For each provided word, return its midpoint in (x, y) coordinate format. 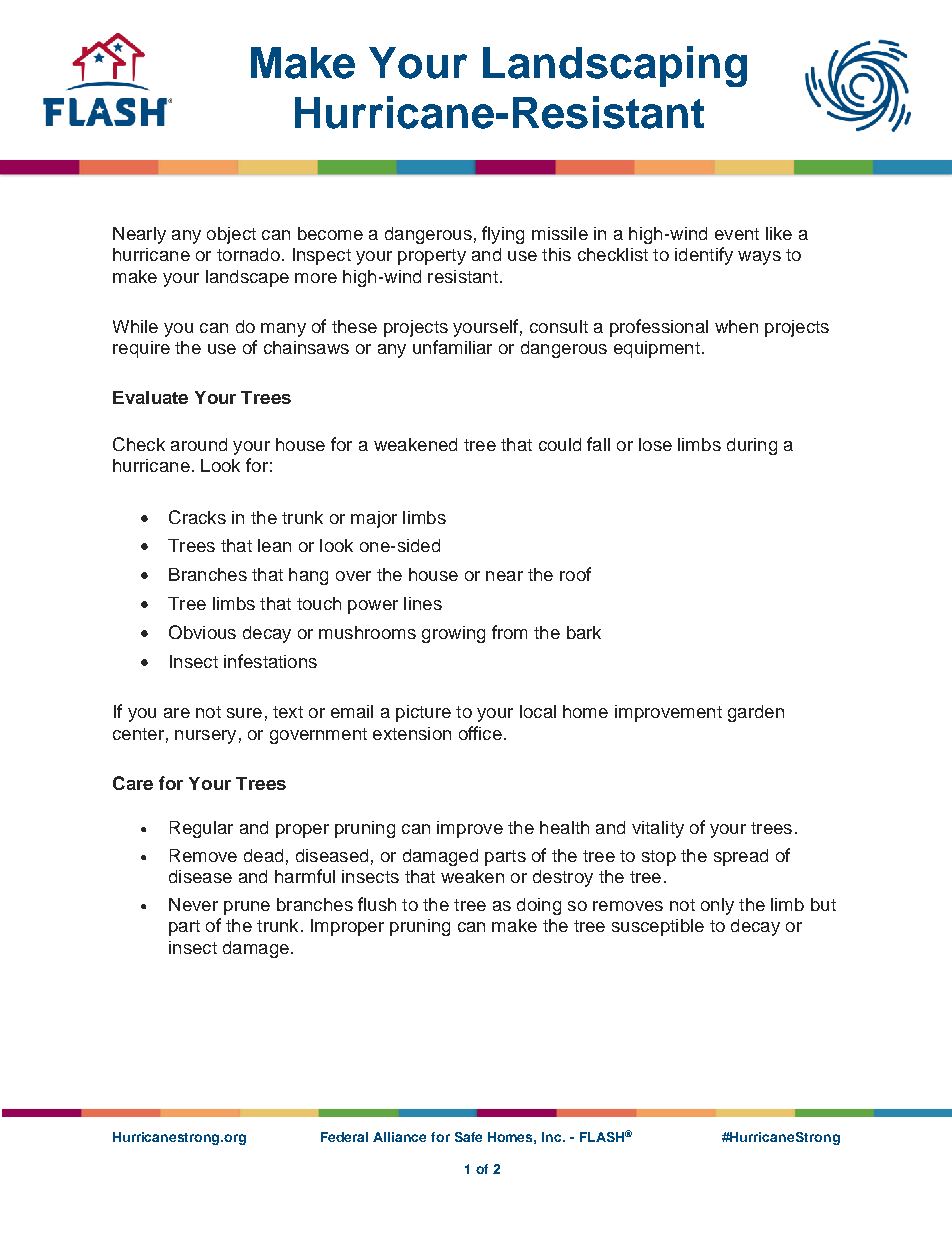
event (737, 234)
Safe (468, 1137)
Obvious (202, 632)
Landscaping (615, 66)
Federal (344, 1137)
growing (453, 634)
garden (756, 713)
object (231, 235)
